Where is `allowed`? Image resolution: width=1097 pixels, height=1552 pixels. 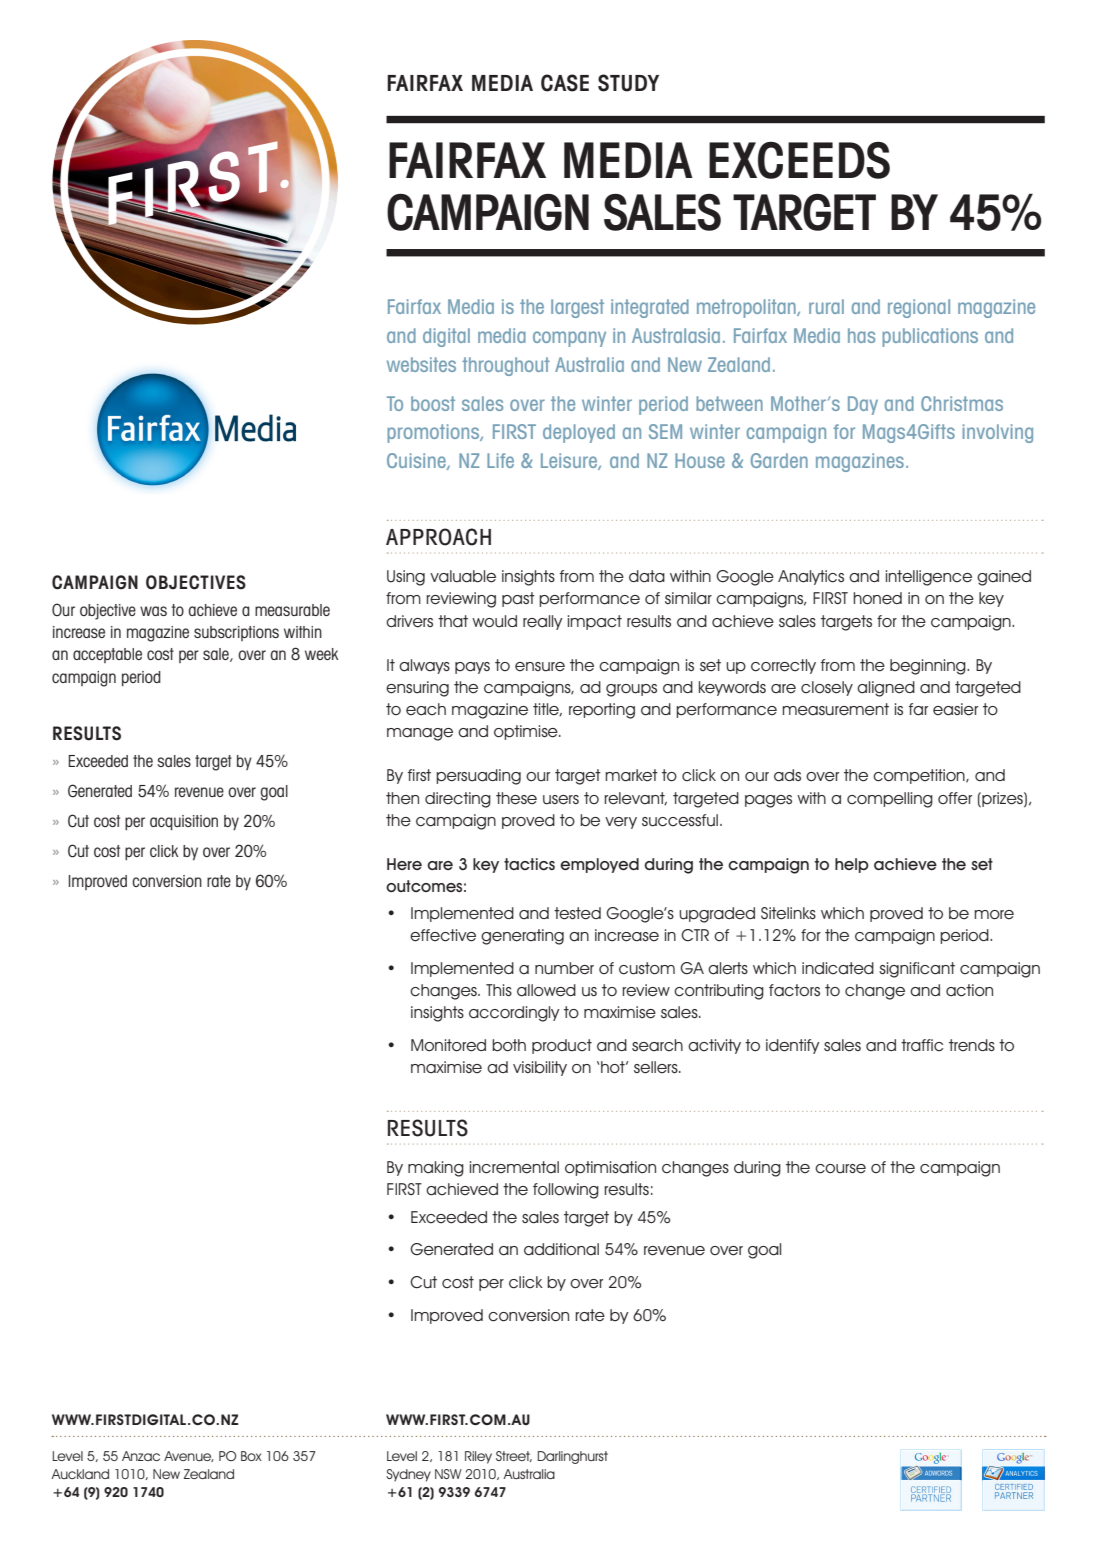 allowed is located at coordinates (546, 990).
